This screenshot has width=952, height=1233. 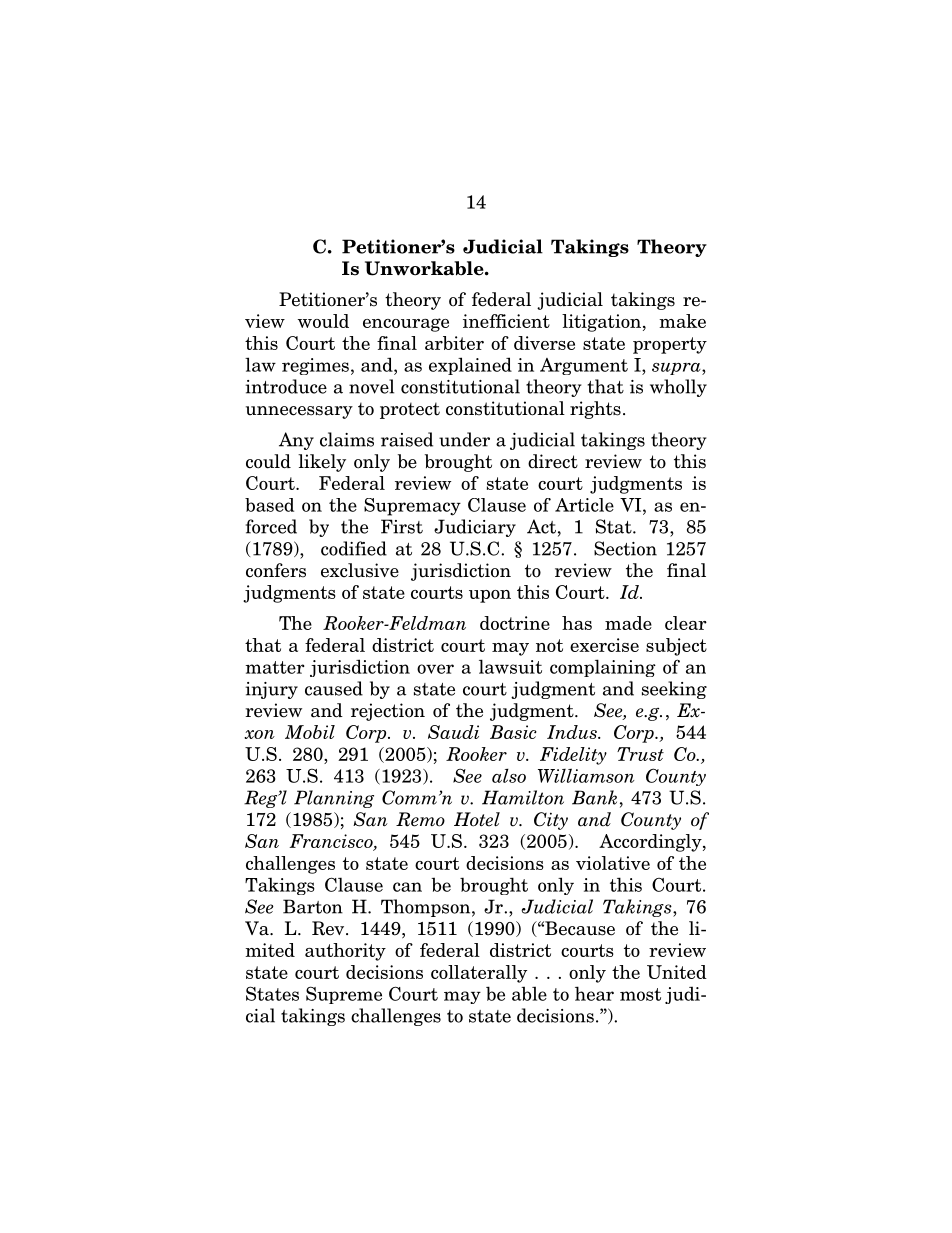 I want to click on Supremacy, so click(x=412, y=507).
